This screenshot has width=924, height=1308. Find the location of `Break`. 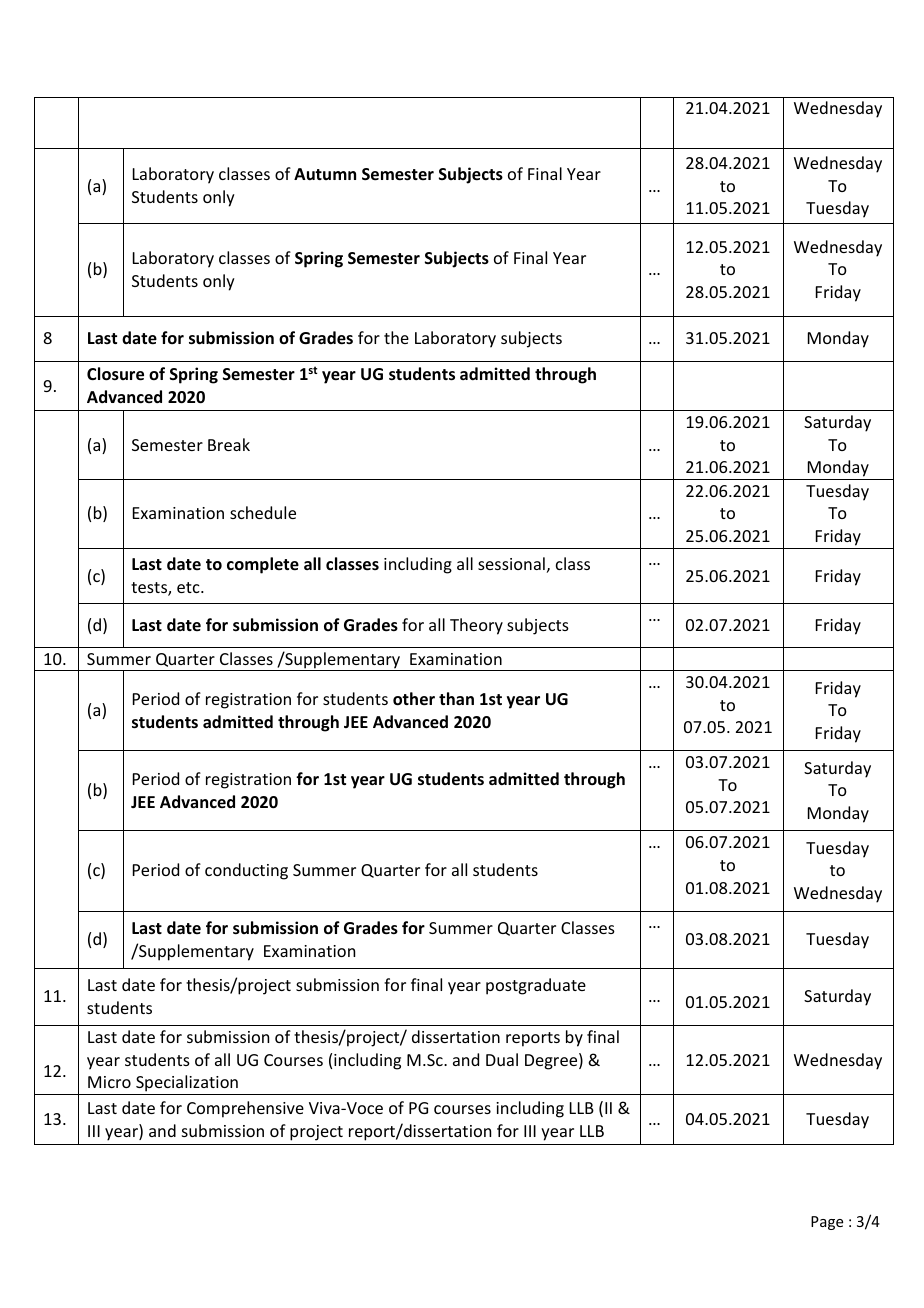

Break is located at coordinates (229, 444).
